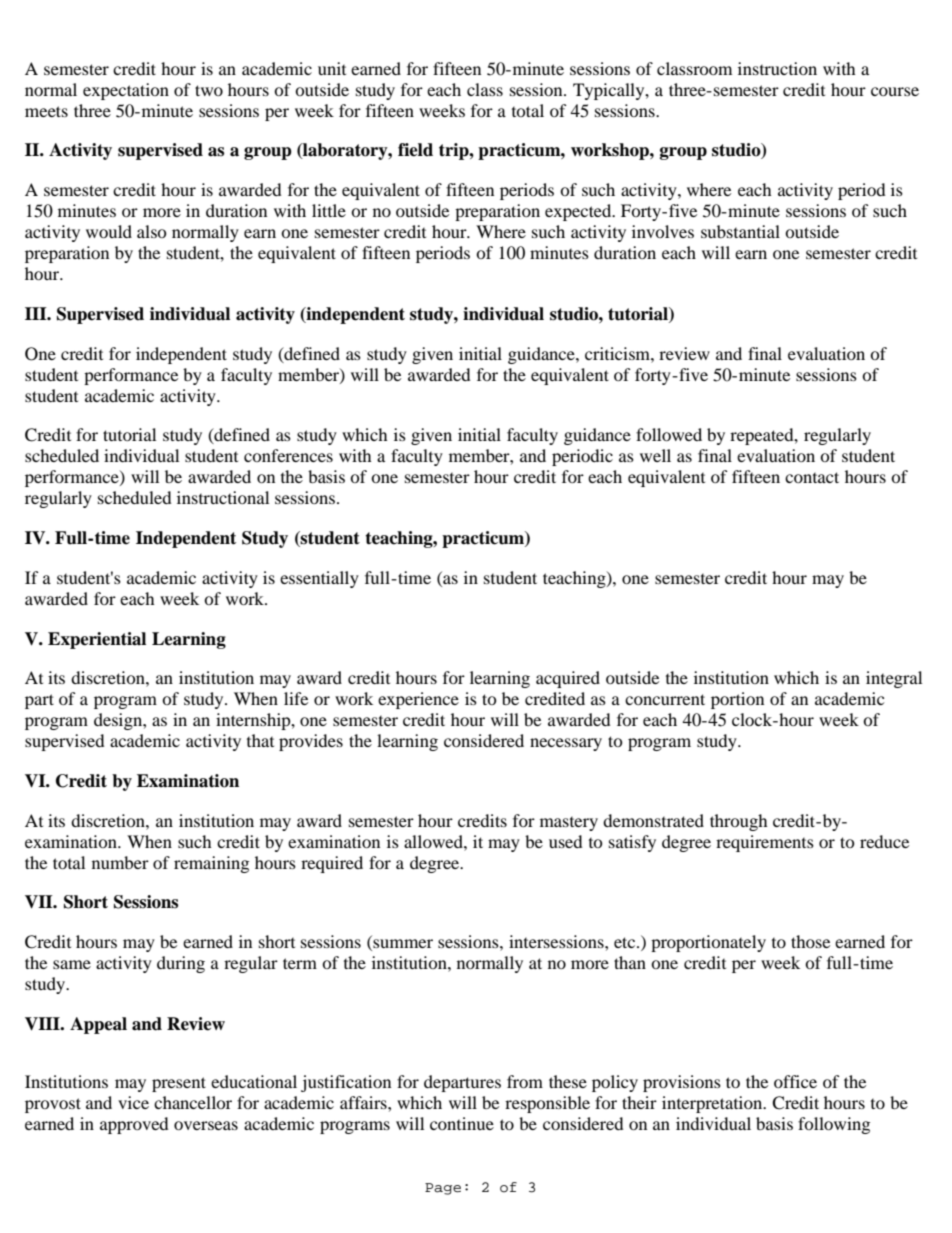 This screenshot has height=1233, width=952. What do you see at coordinates (895, 91) in the screenshot?
I see `course` at bounding box center [895, 91].
